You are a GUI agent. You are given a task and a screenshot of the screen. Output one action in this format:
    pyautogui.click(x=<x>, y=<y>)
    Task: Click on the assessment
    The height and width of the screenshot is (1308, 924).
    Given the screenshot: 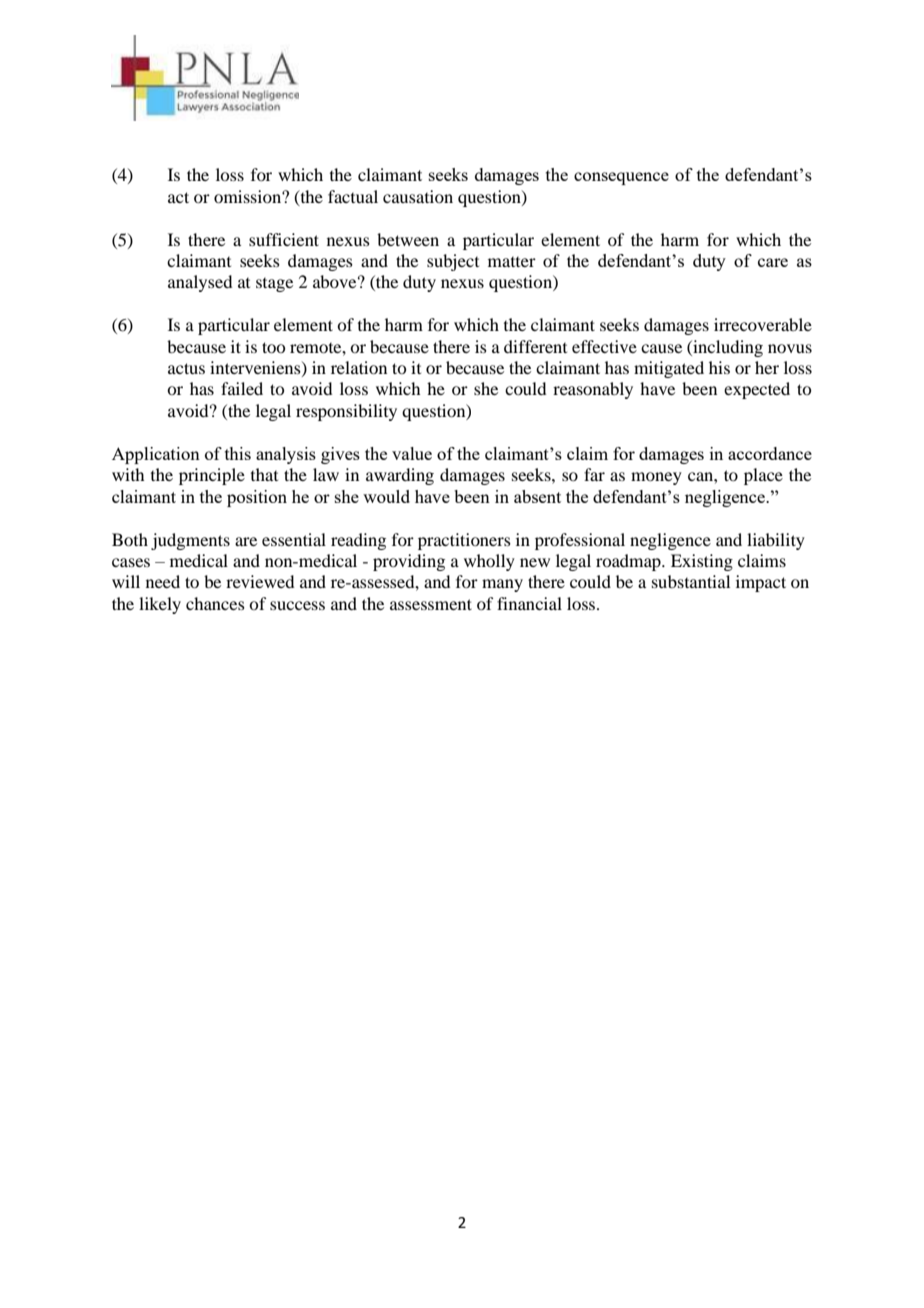 What is the action you would take?
    pyautogui.click(x=431, y=604)
